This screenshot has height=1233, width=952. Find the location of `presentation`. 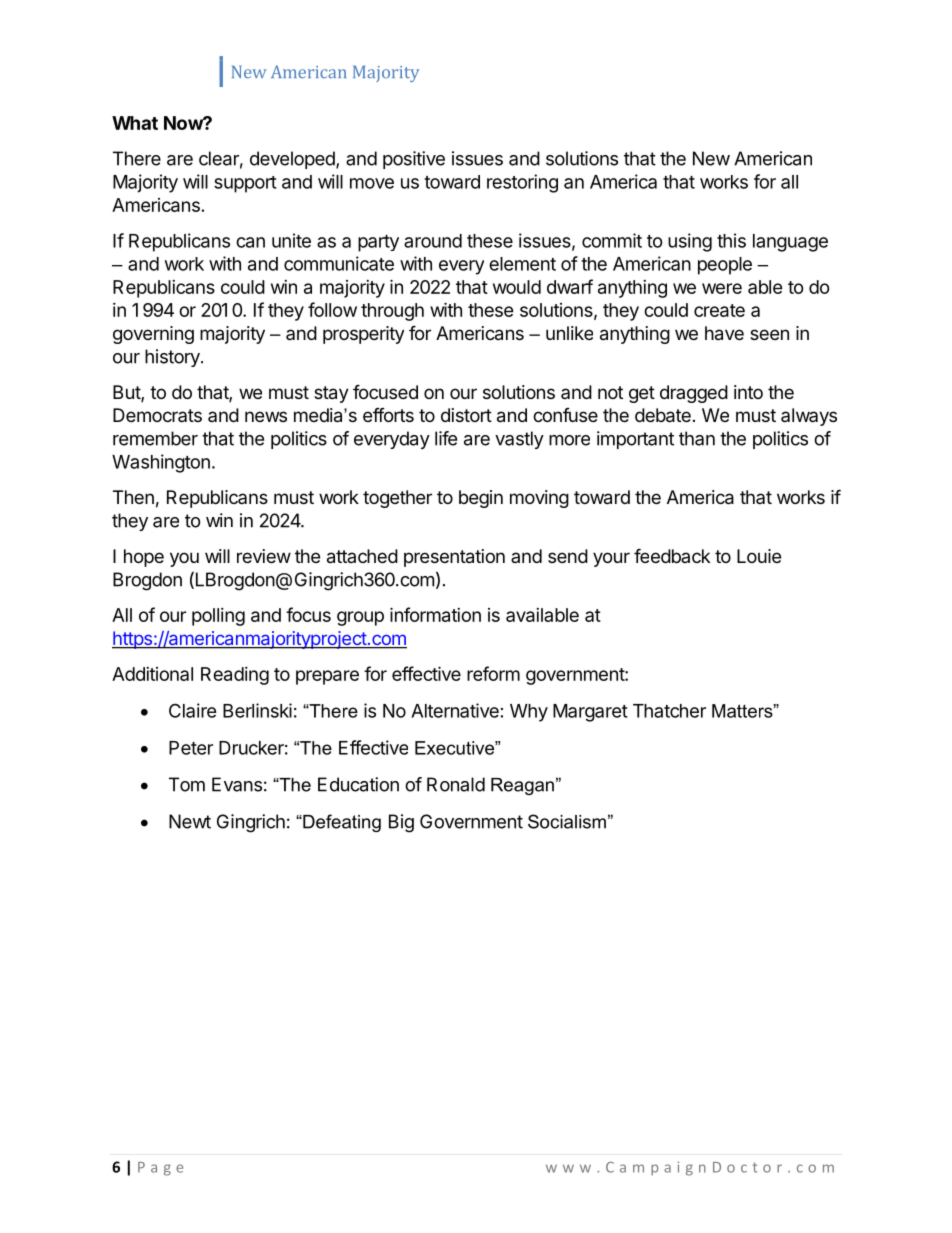

presentation is located at coordinates (454, 558).
